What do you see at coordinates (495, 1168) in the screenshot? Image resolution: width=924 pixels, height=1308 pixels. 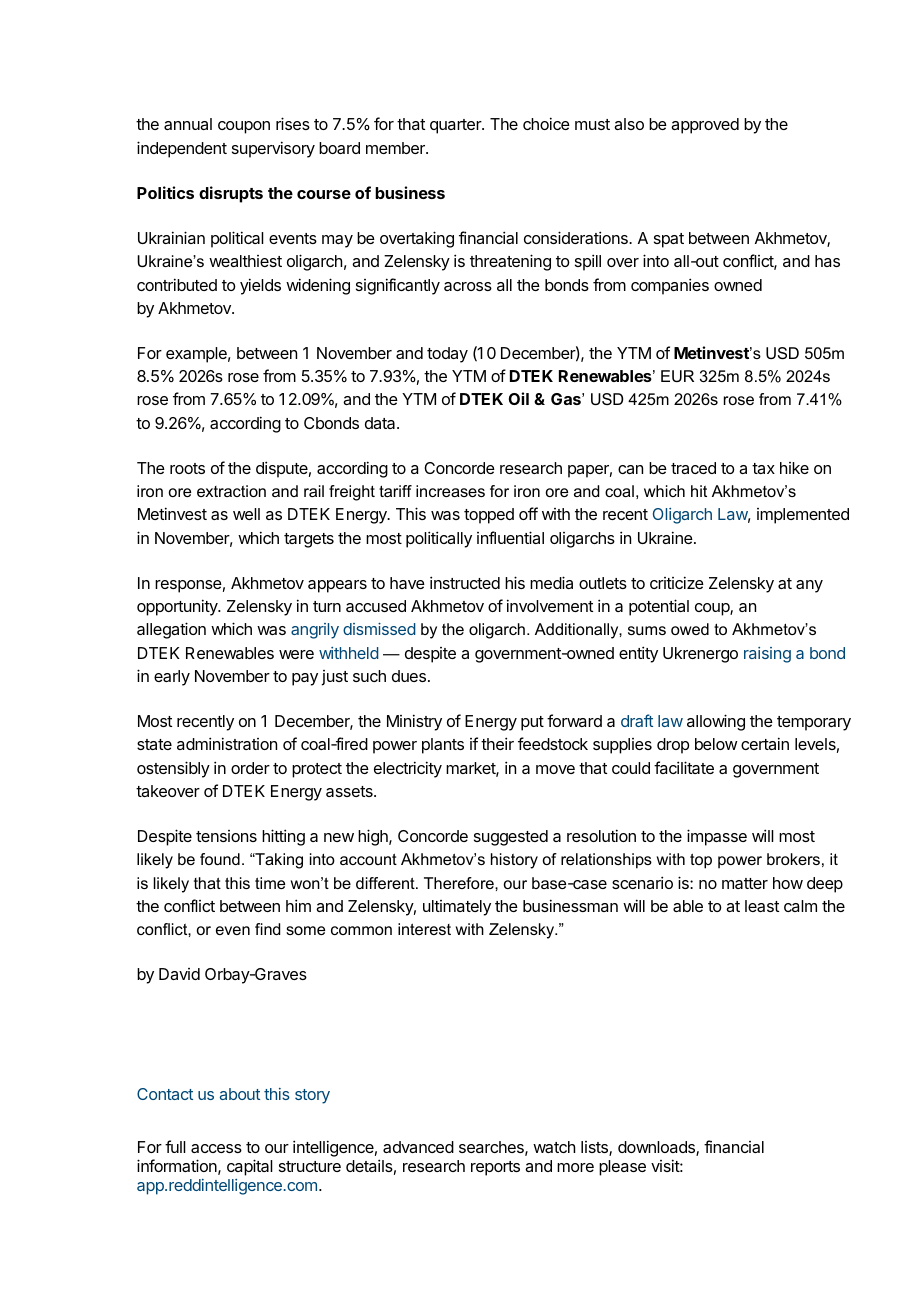 I see `reports` at bounding box center [495, 1168].
